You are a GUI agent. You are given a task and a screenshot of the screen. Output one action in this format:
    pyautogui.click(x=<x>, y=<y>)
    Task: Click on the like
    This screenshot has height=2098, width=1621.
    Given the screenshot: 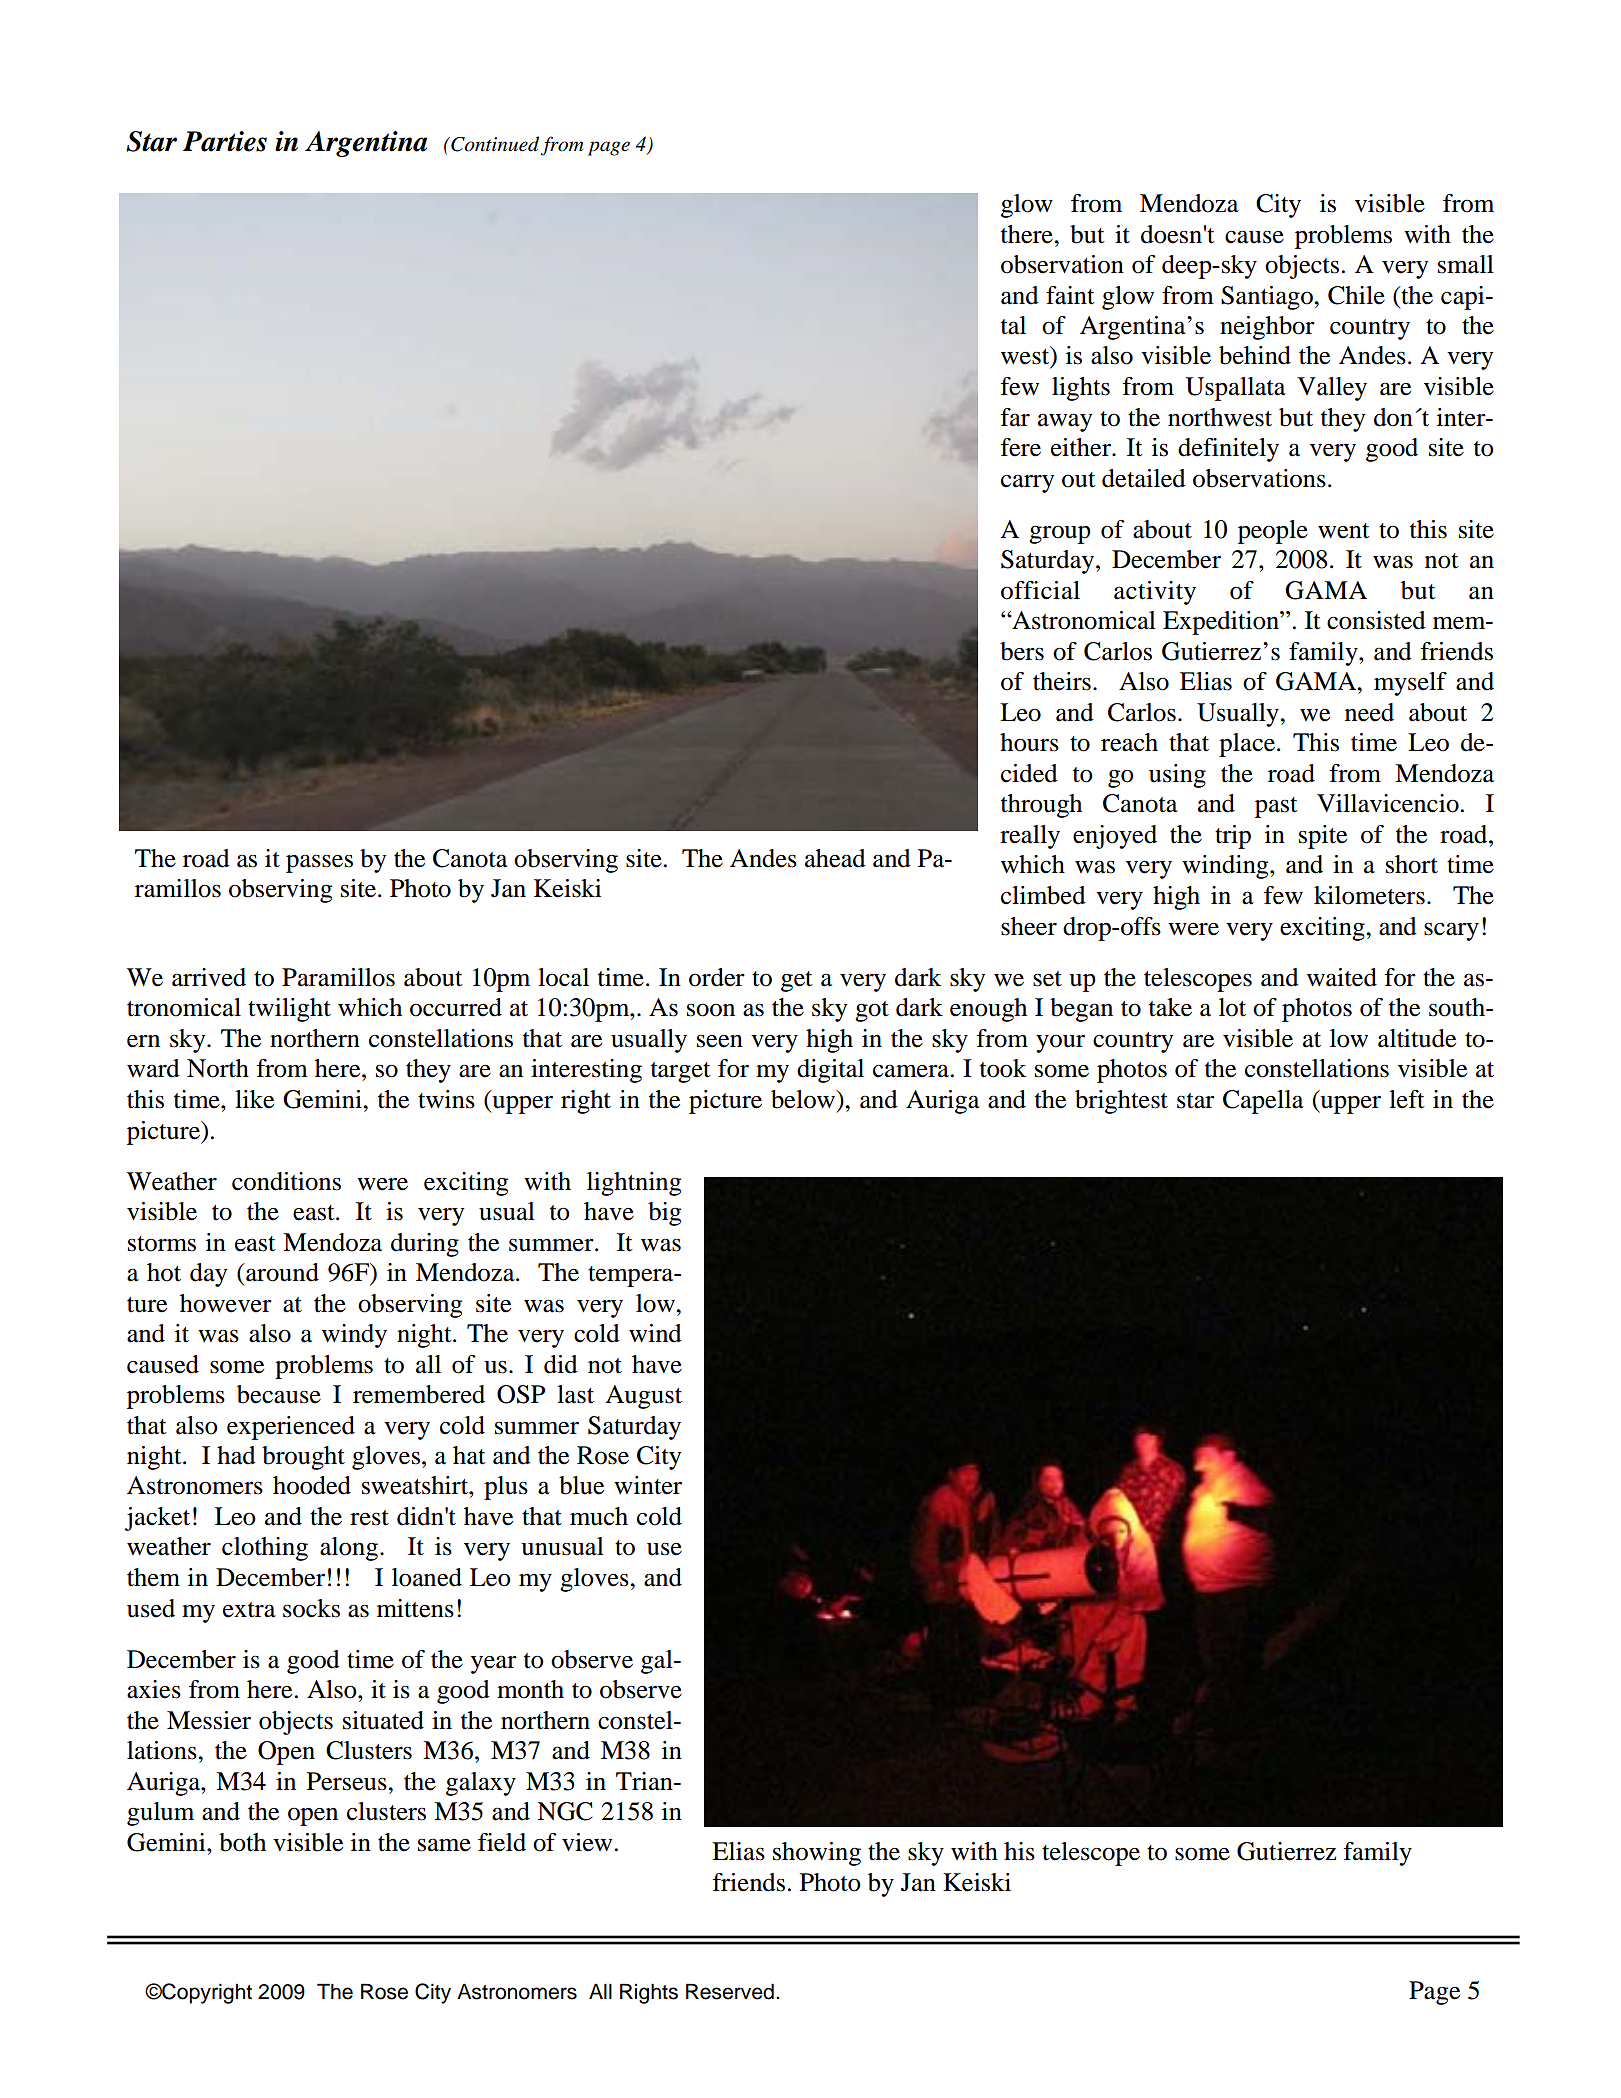 What is the action you would take?
    pyautogui.click(x=254, y=1099)
